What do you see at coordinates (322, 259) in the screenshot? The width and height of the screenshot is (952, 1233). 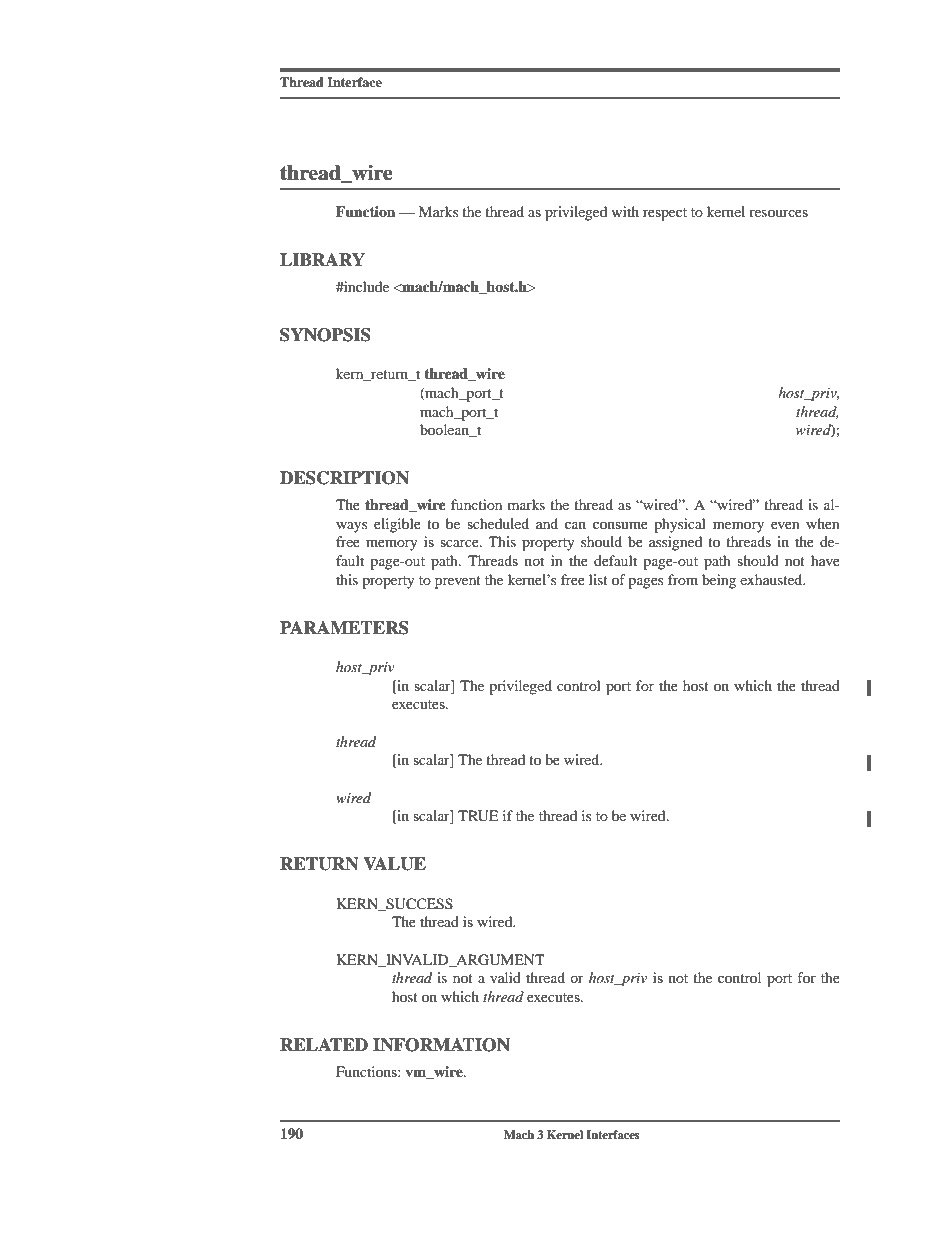 I see `LIBRARY` at bounding box center [322, 259].
